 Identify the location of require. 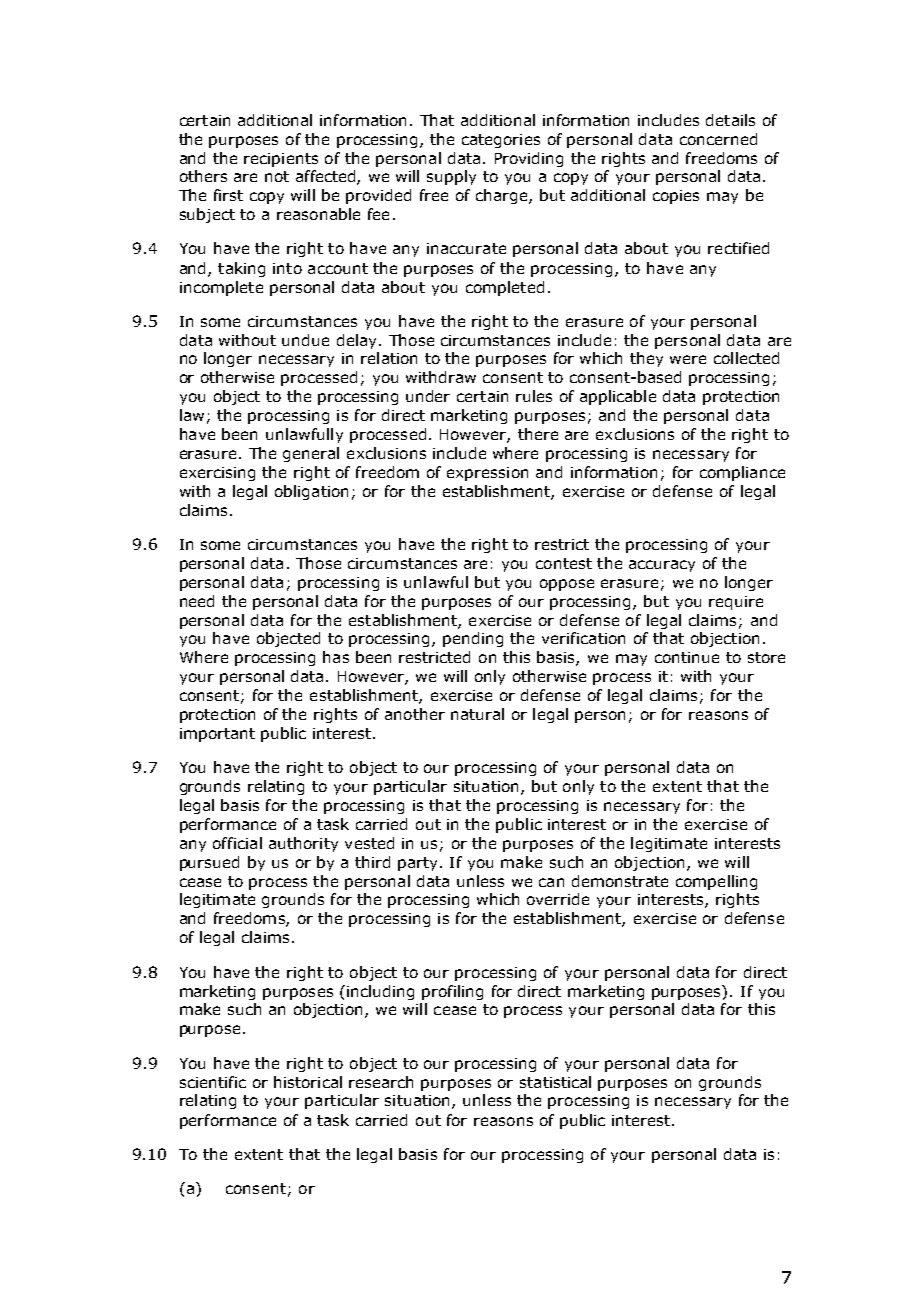
(736, 603).
